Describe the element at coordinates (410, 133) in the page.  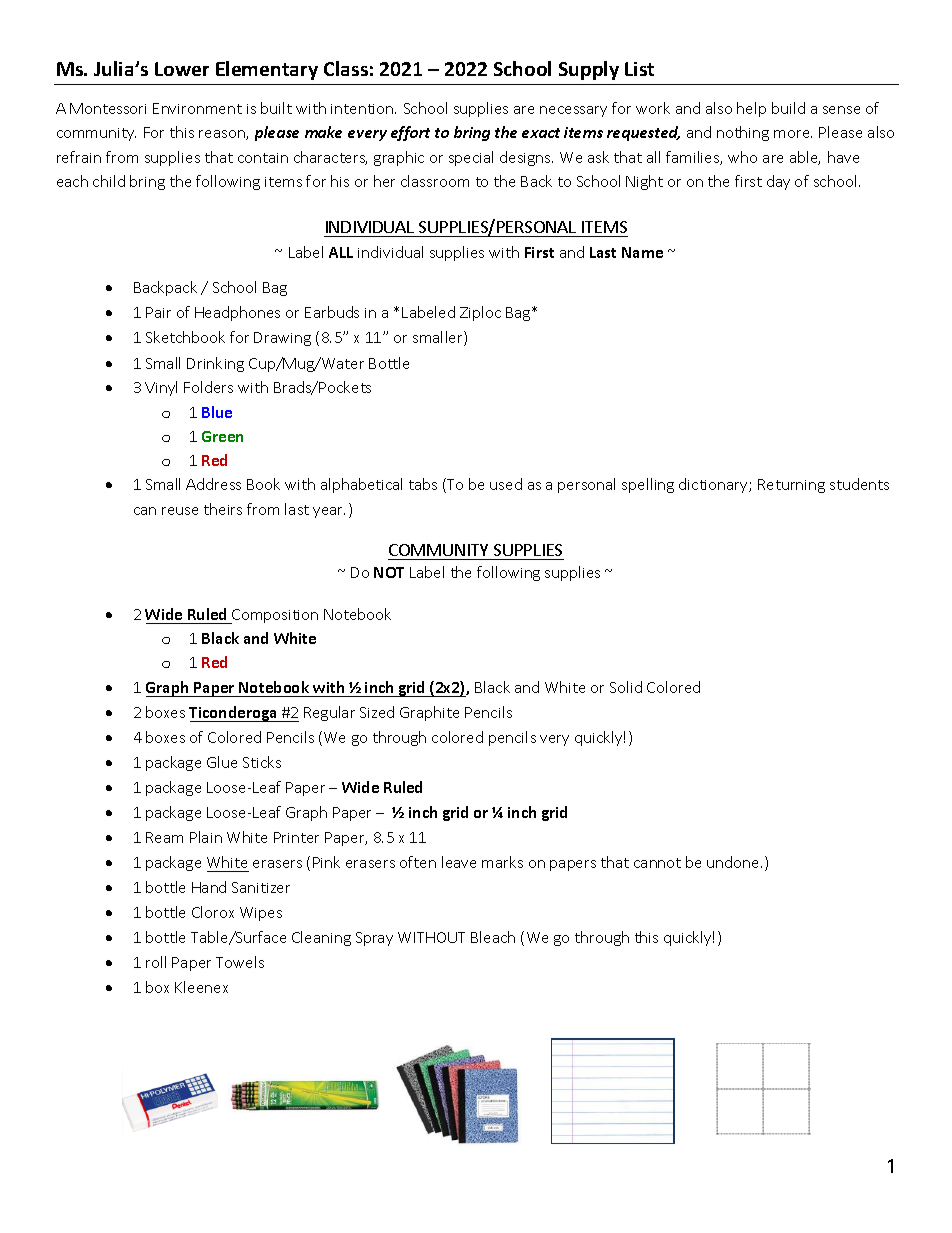
I see `effort` at that location.
